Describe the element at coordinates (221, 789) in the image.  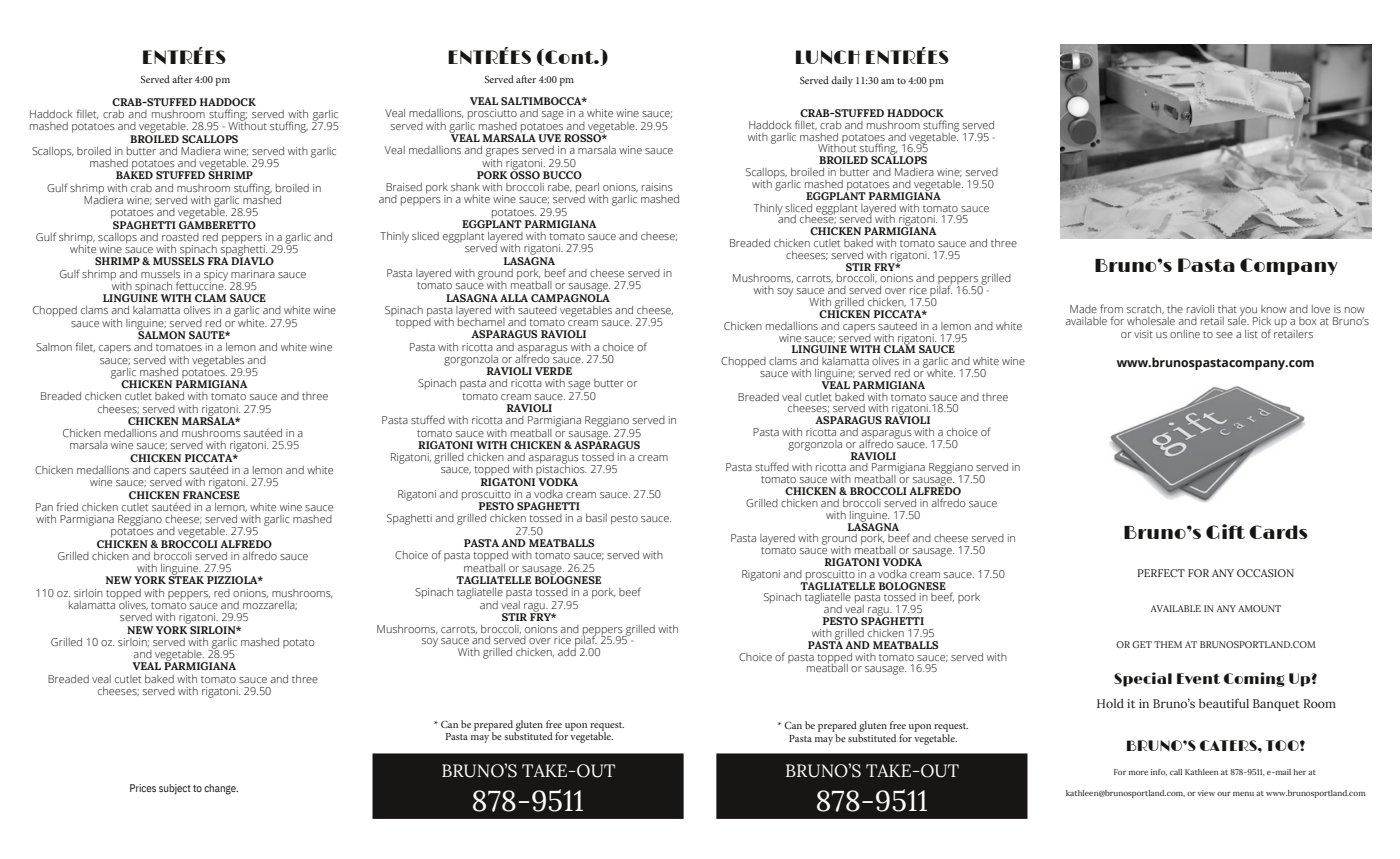
I see `change` at that location.
